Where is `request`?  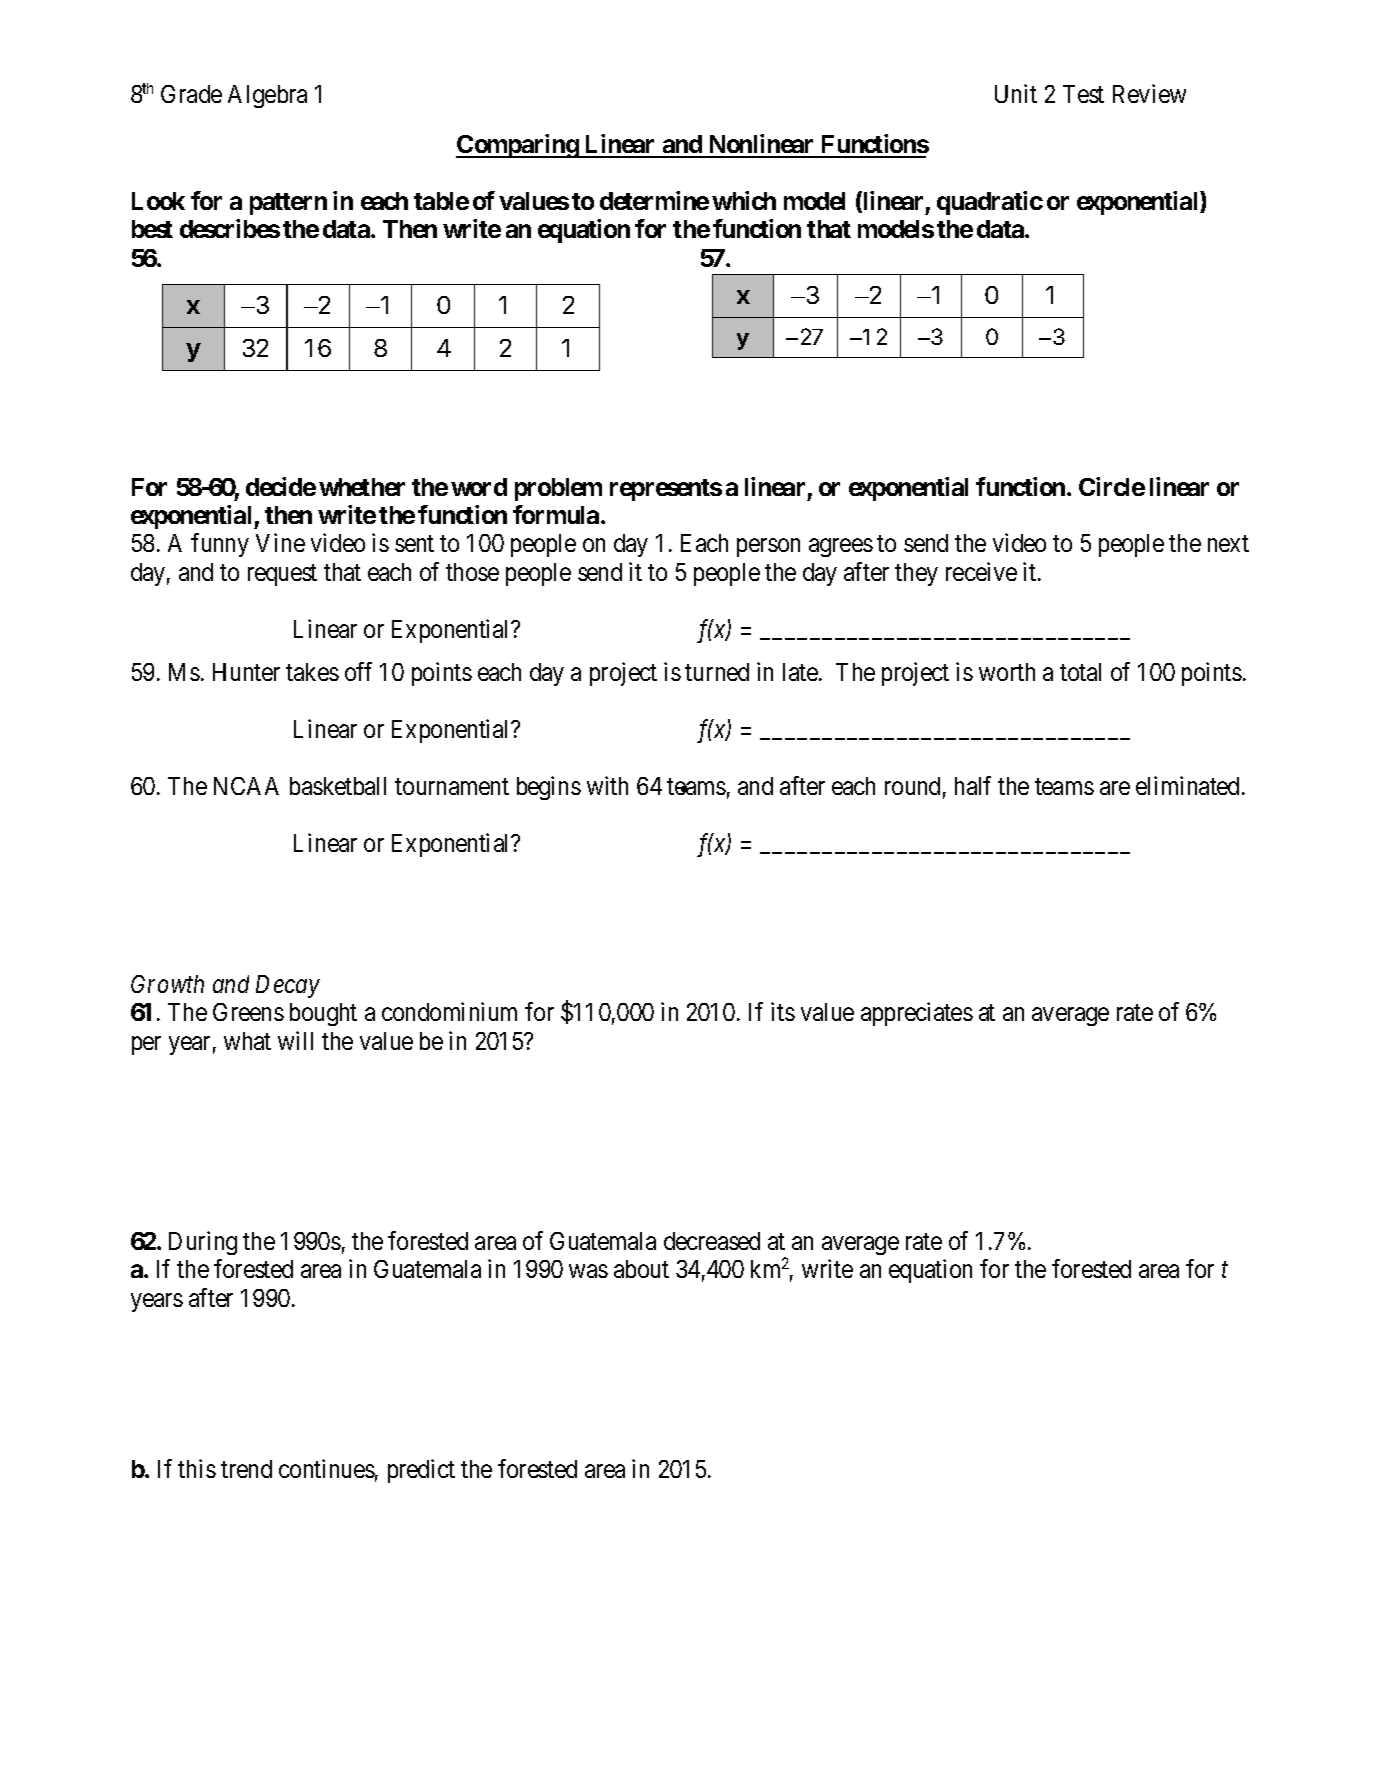
request is located at coordinates (282, 575).
